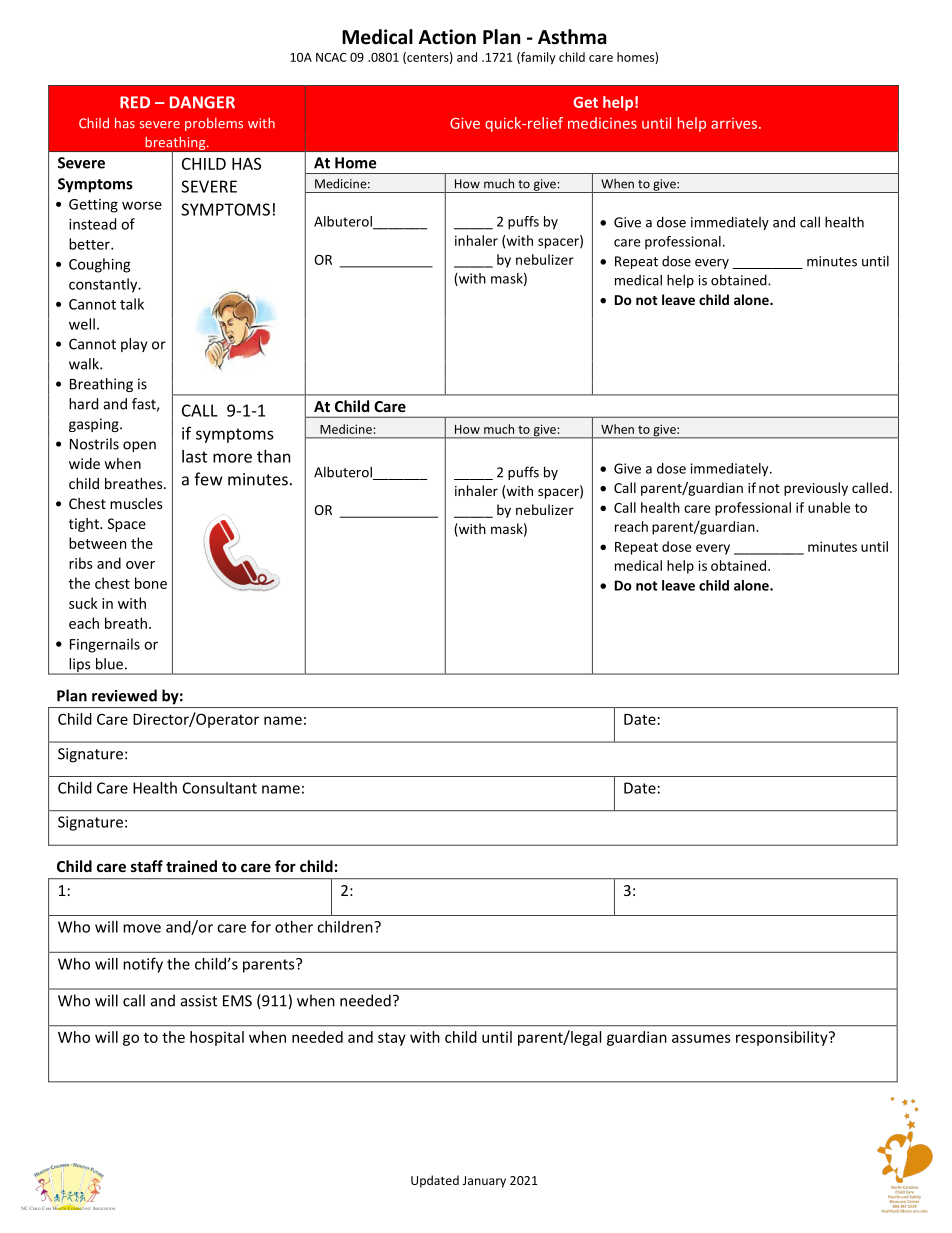  I want to click on than, so click(274, 456).
